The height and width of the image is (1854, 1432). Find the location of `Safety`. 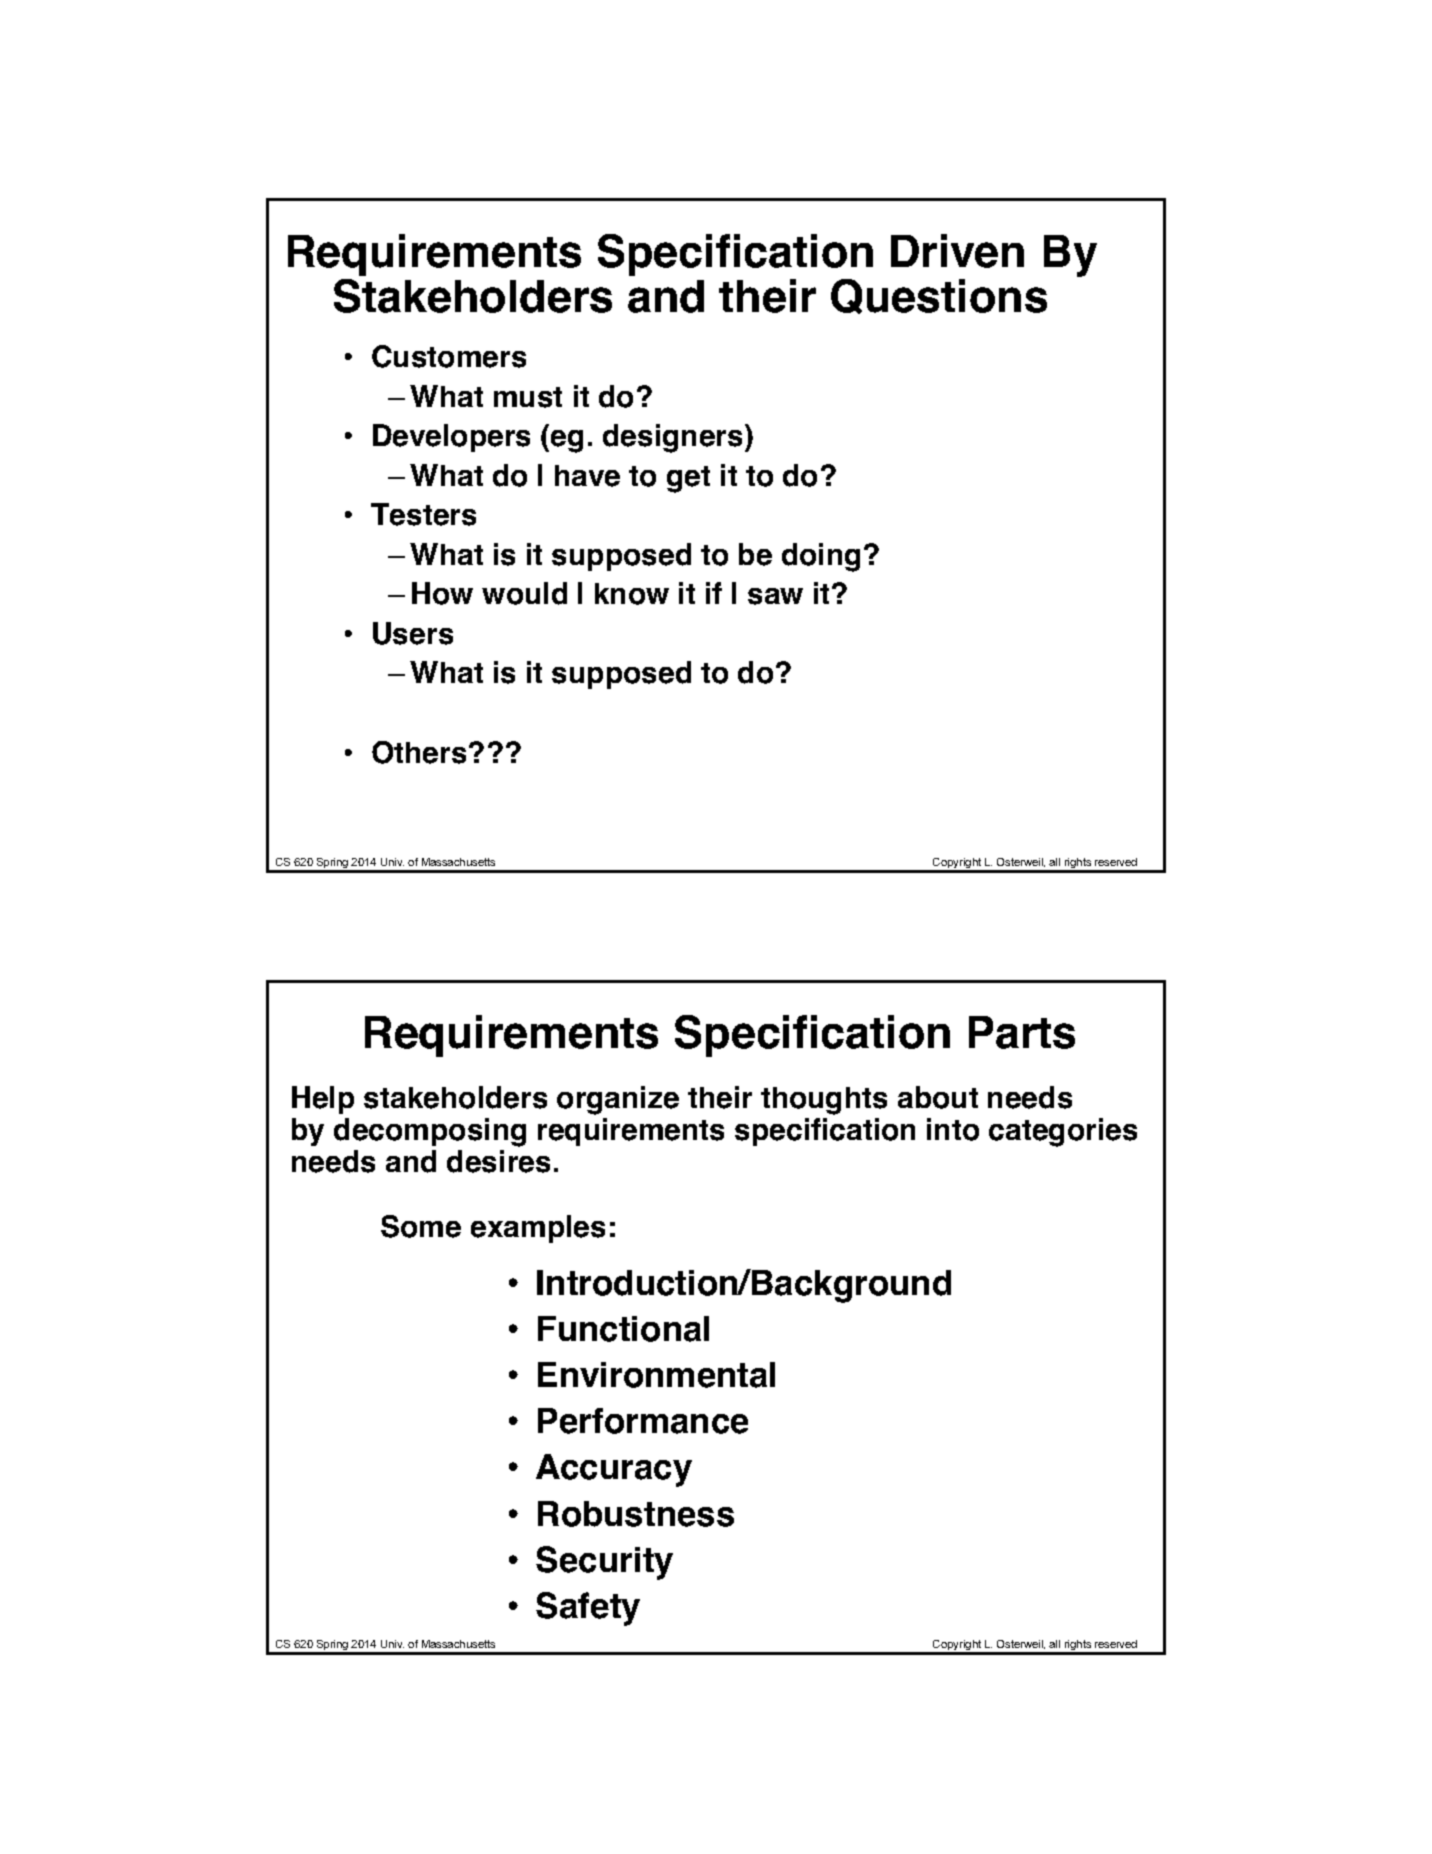

Safety is located at coordinates (588, 1609).
